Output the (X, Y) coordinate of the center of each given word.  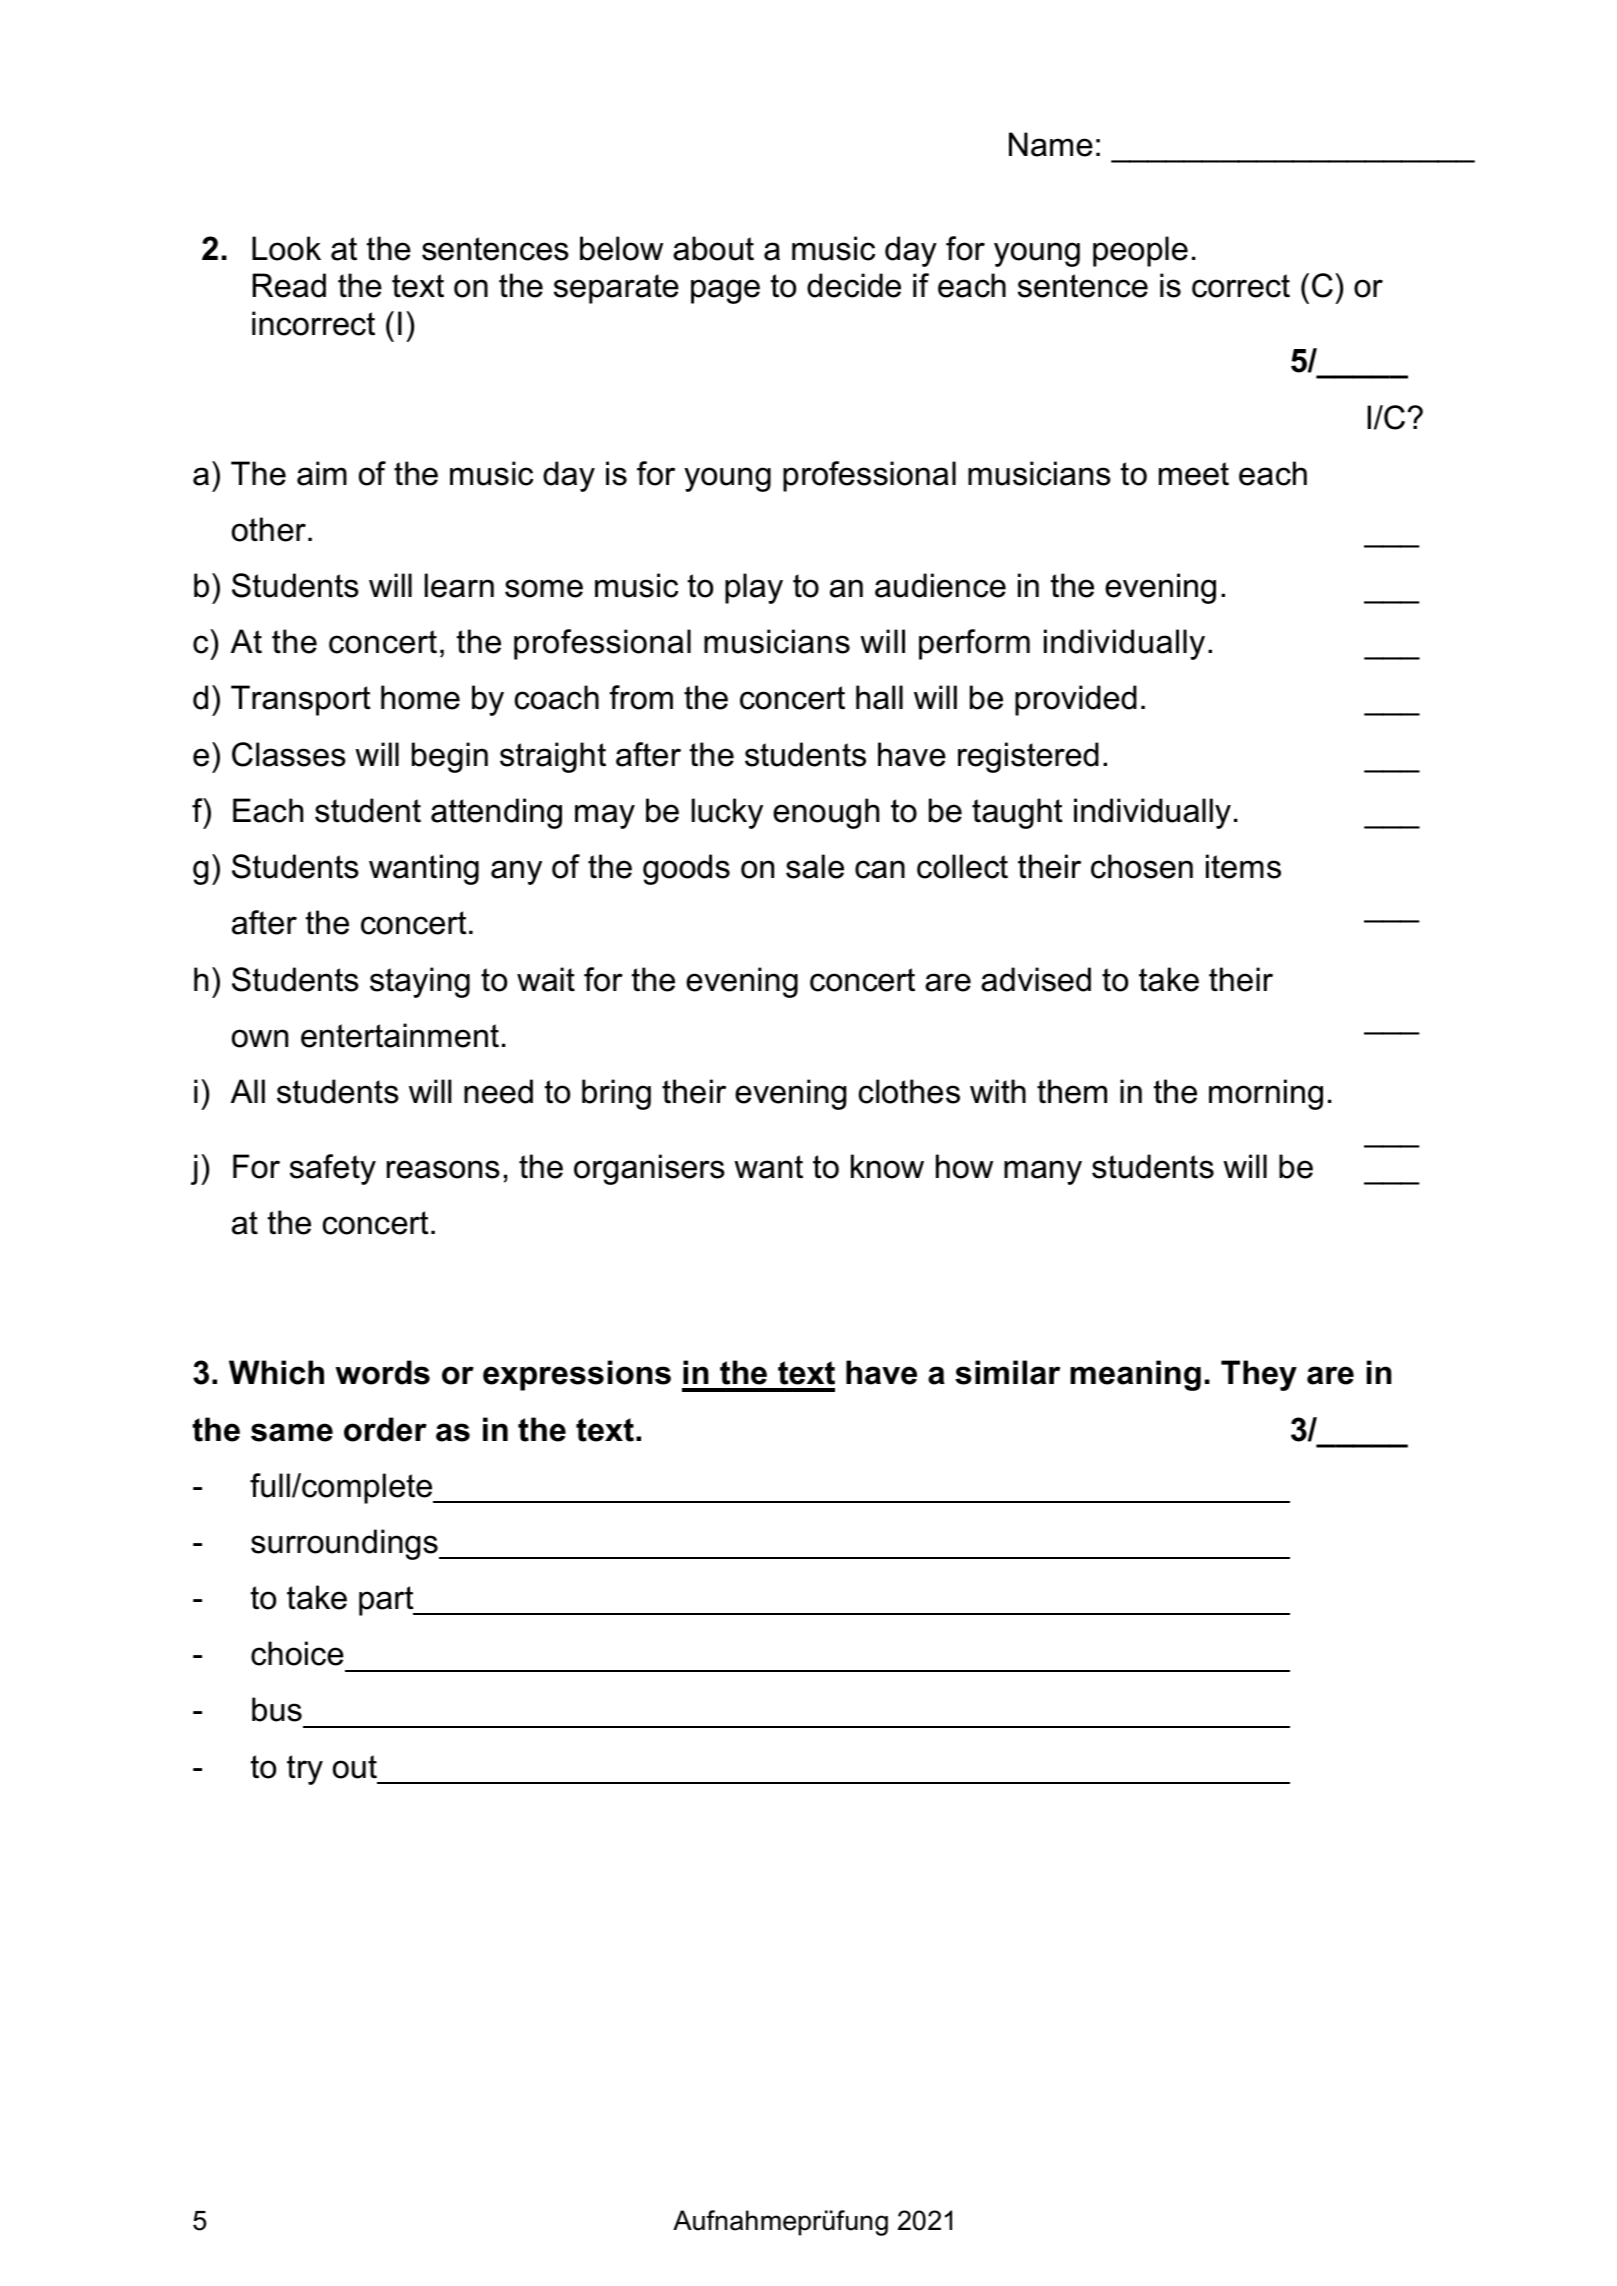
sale (815, 866)
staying (420, 982)
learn (459, 585)
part (387, 1601)
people (1140, 251)
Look (286, 248)
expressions (577, 1375)
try (305, 1770)
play (754, 588)
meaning (1135, 1375)
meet (1194, 474)
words (382, 1372)
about (713, 248)
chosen (1142, 866)
